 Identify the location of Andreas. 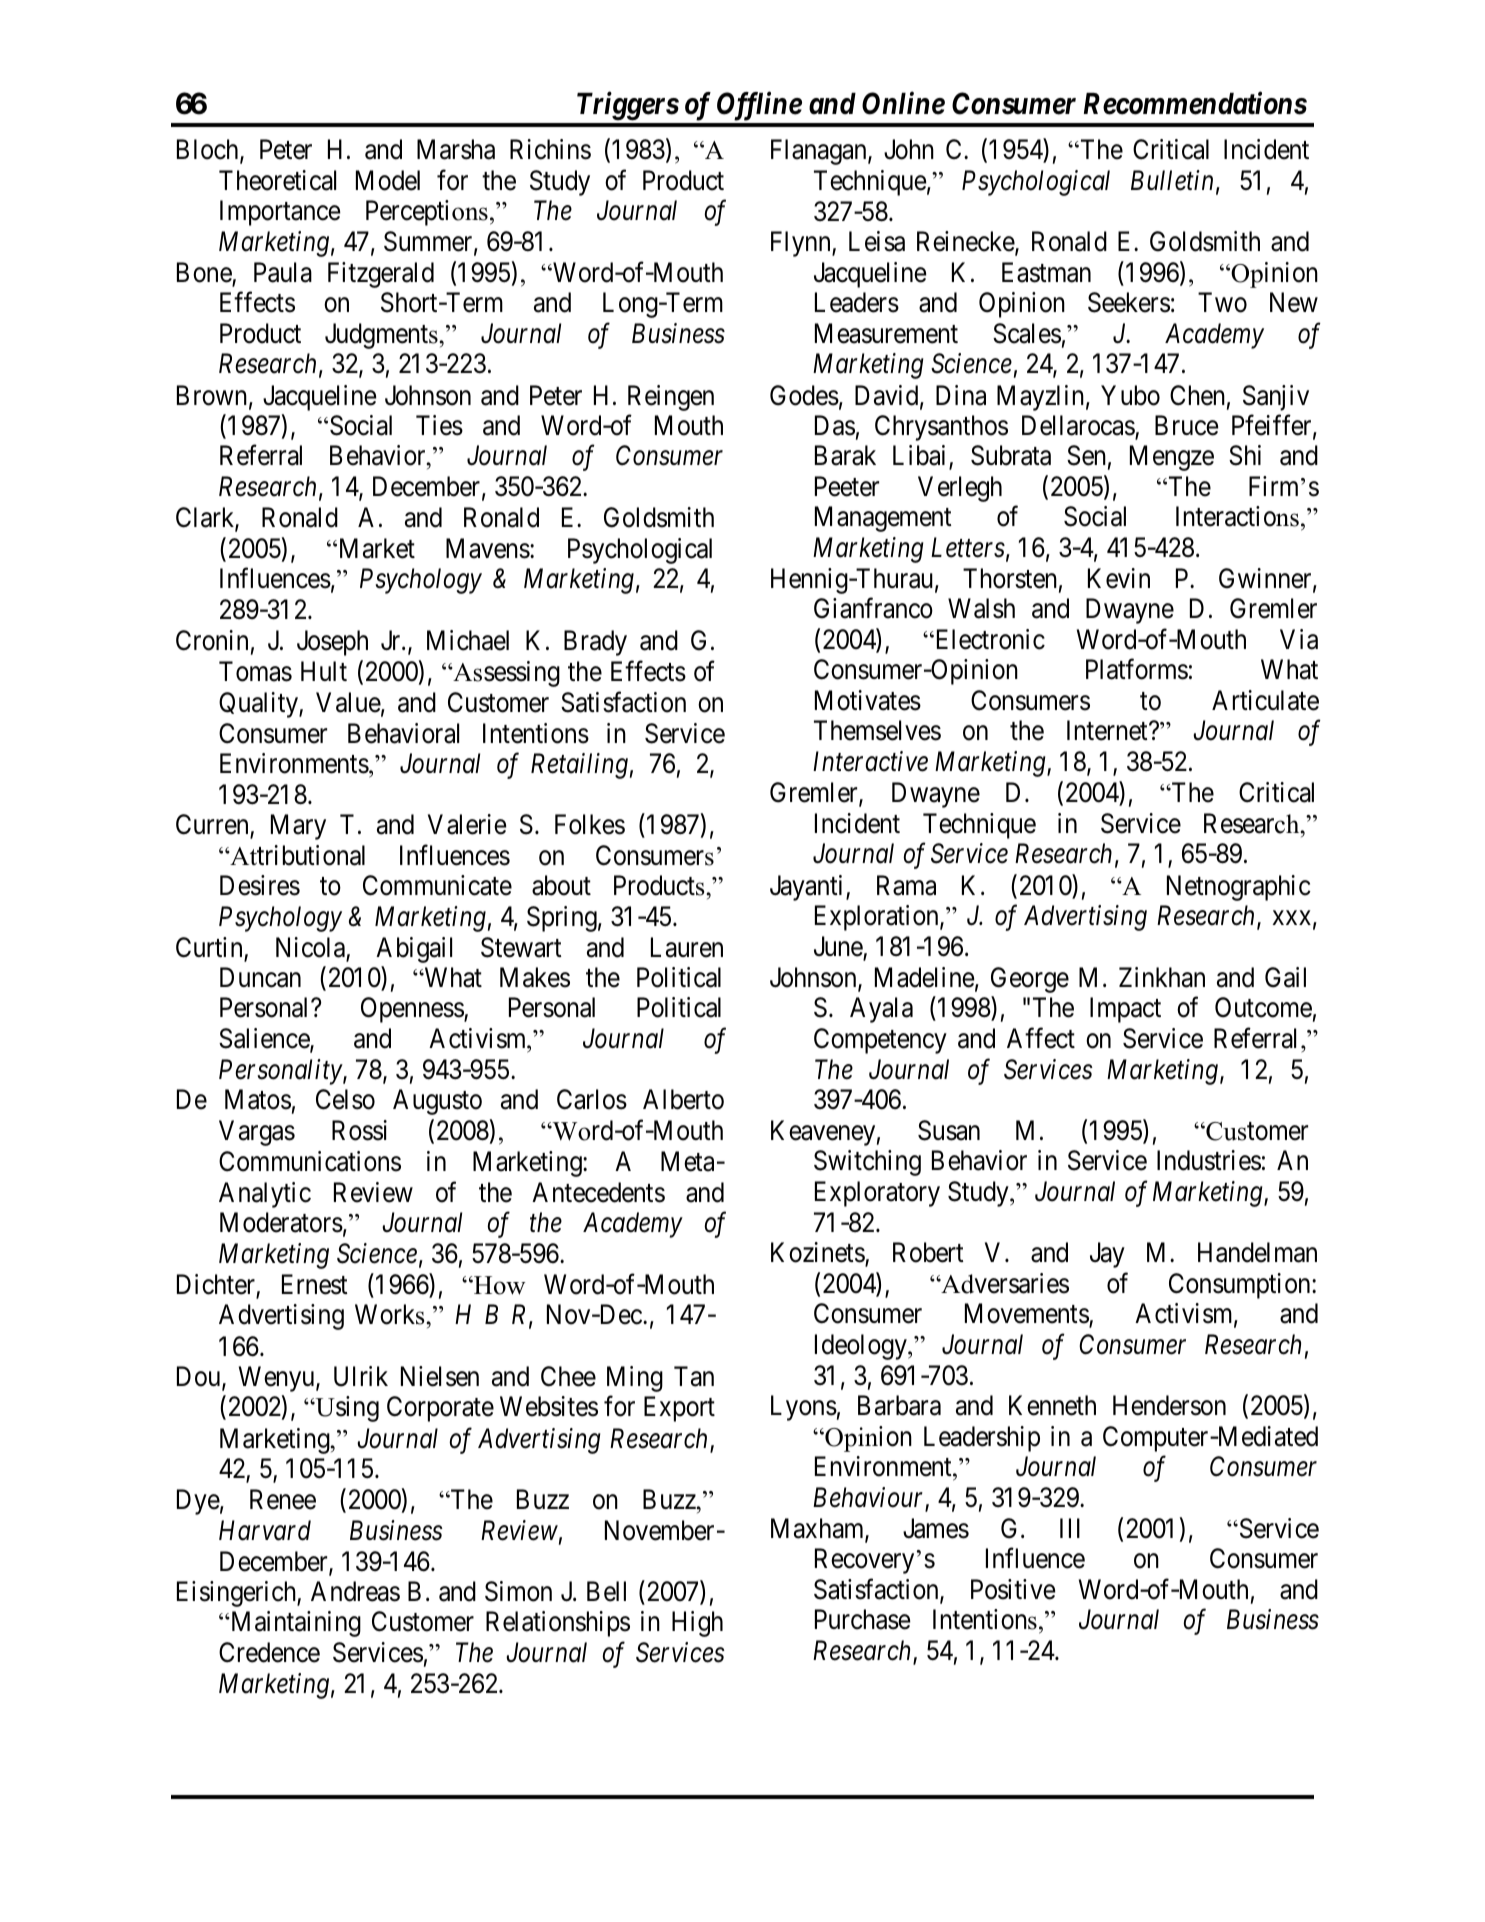
(355, 1591).
